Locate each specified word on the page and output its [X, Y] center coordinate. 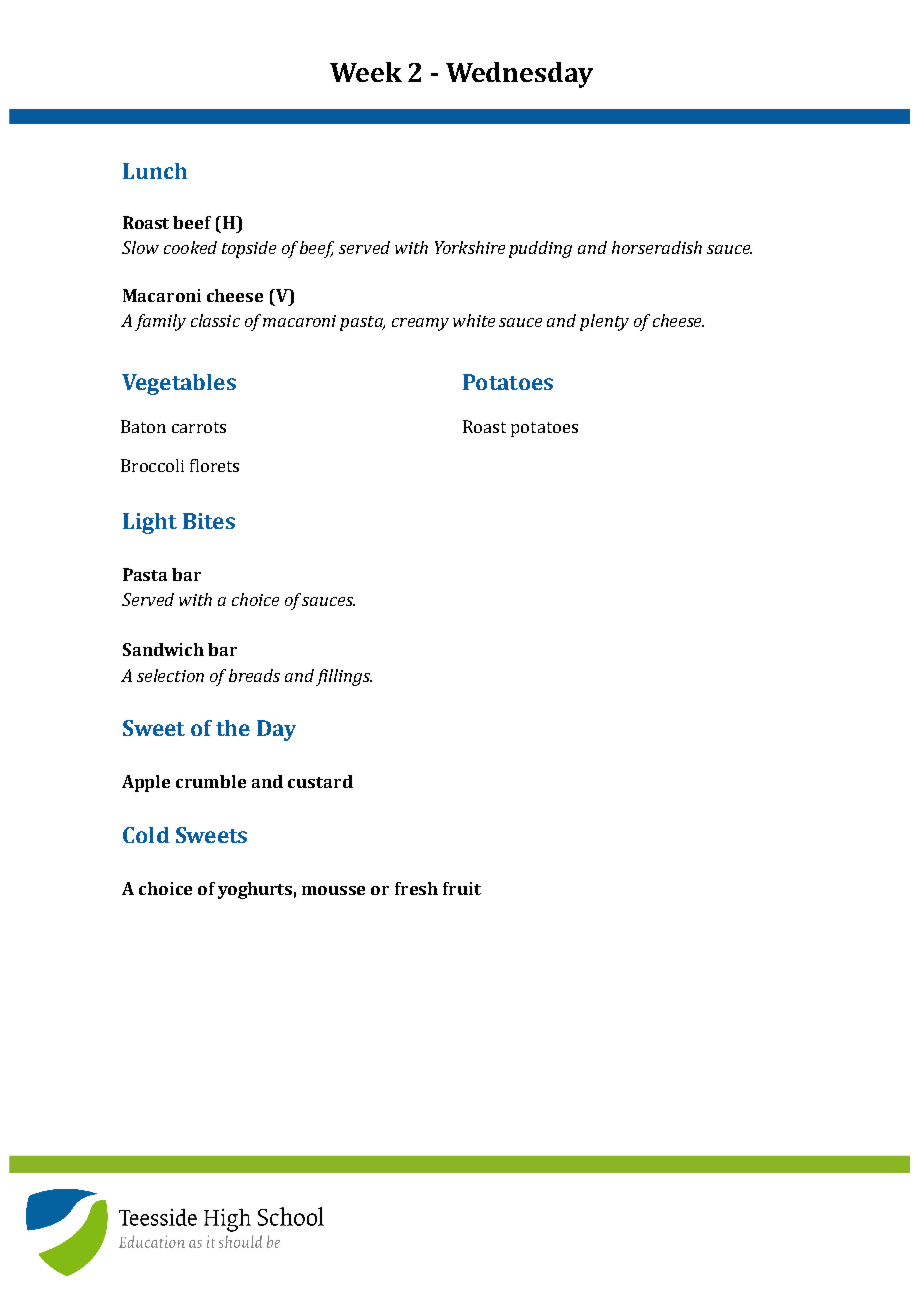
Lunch [155, 171]
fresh [416, 888]
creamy [420, 324]
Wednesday [519, 75]
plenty [604, 322]
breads [254, 675]
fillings [344, 677]
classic [215, 320]
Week [366, 72]
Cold [146, 835]
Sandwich [163, 649]
